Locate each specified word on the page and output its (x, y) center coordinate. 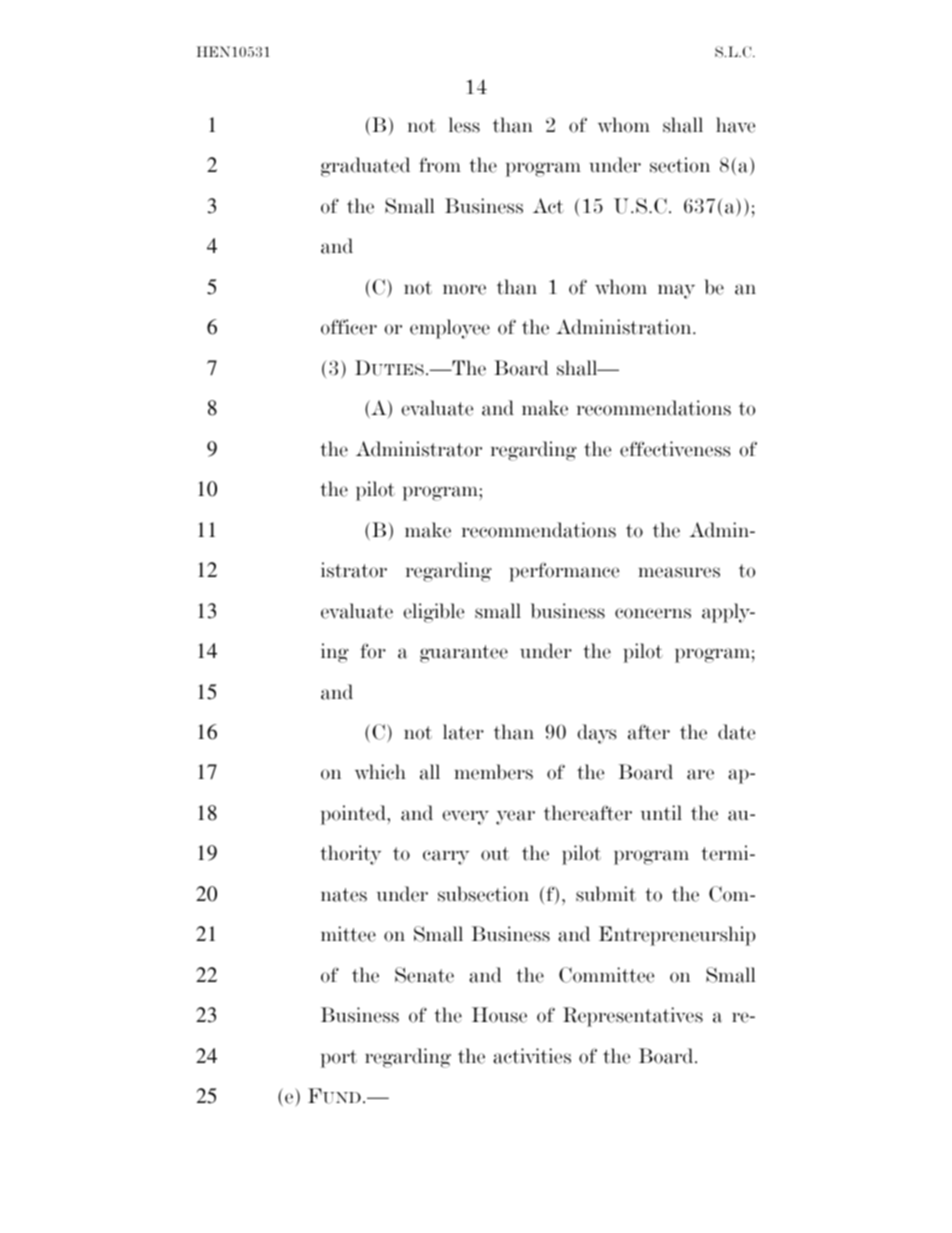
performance (564, 572)
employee (450, 329)
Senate (424, 975)
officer (349, 327)
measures (679, 572)
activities (532, 1056)
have (735, 125)
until (661, 813)
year (515, 817)
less (464, 125)
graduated (365, 167)
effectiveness (675, 449)
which (380, 772)
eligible (433, 613)
